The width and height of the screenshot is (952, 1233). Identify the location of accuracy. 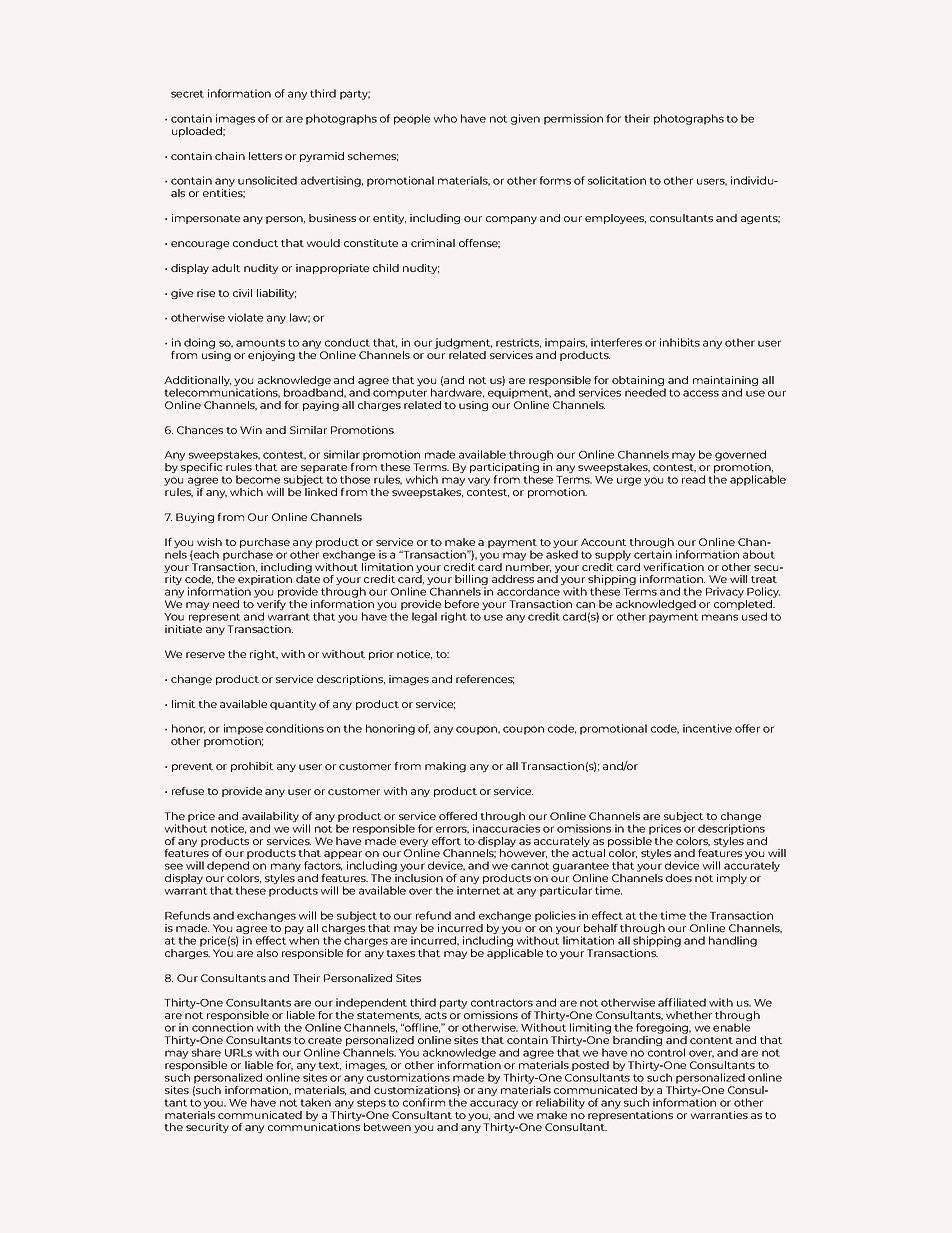
(494, 1104).
